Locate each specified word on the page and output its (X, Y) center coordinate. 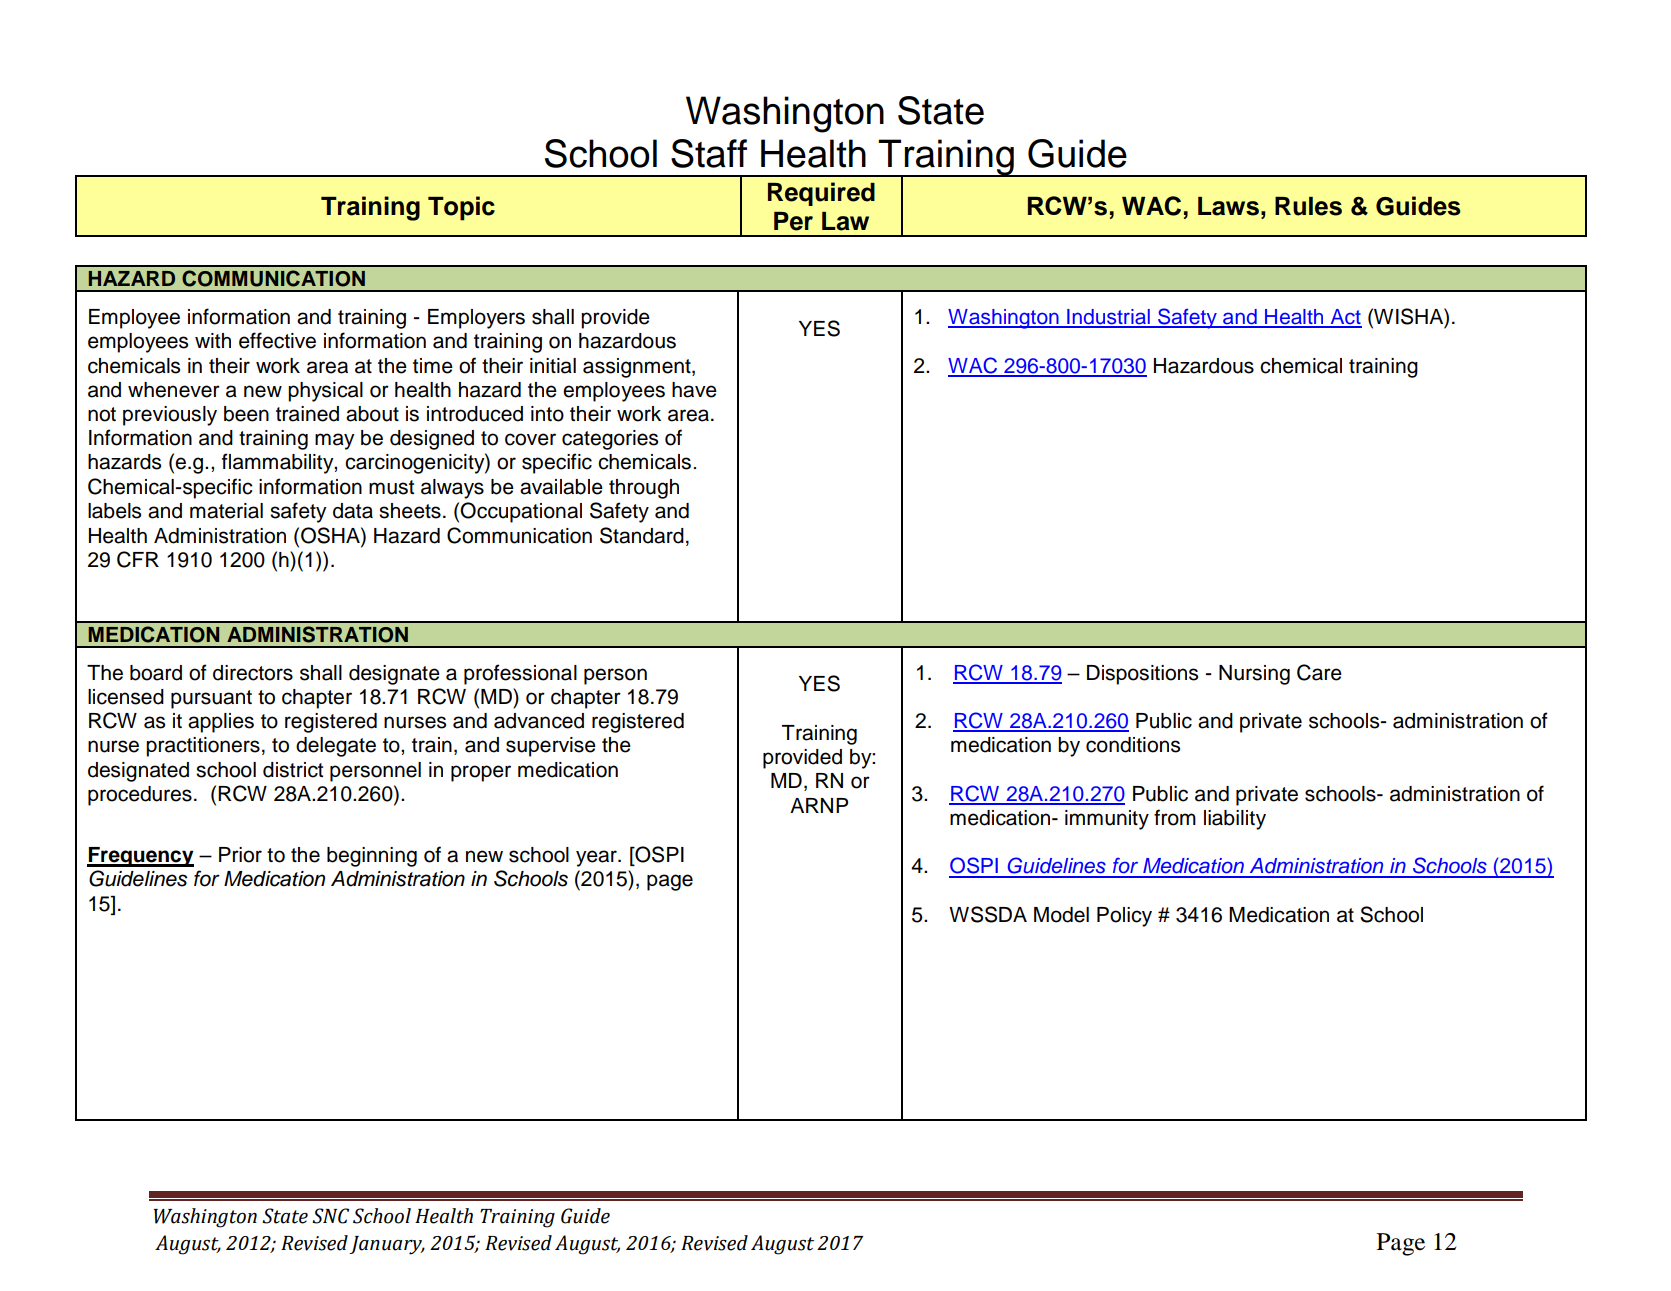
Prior (240, 855)
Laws (1228, 206)
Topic (461, 208)
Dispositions (1142, 675)
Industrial (1108, 318)
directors (253, 673)
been (246, 414)
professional (520, 674)
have (694, 390)
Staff (709, 153)
